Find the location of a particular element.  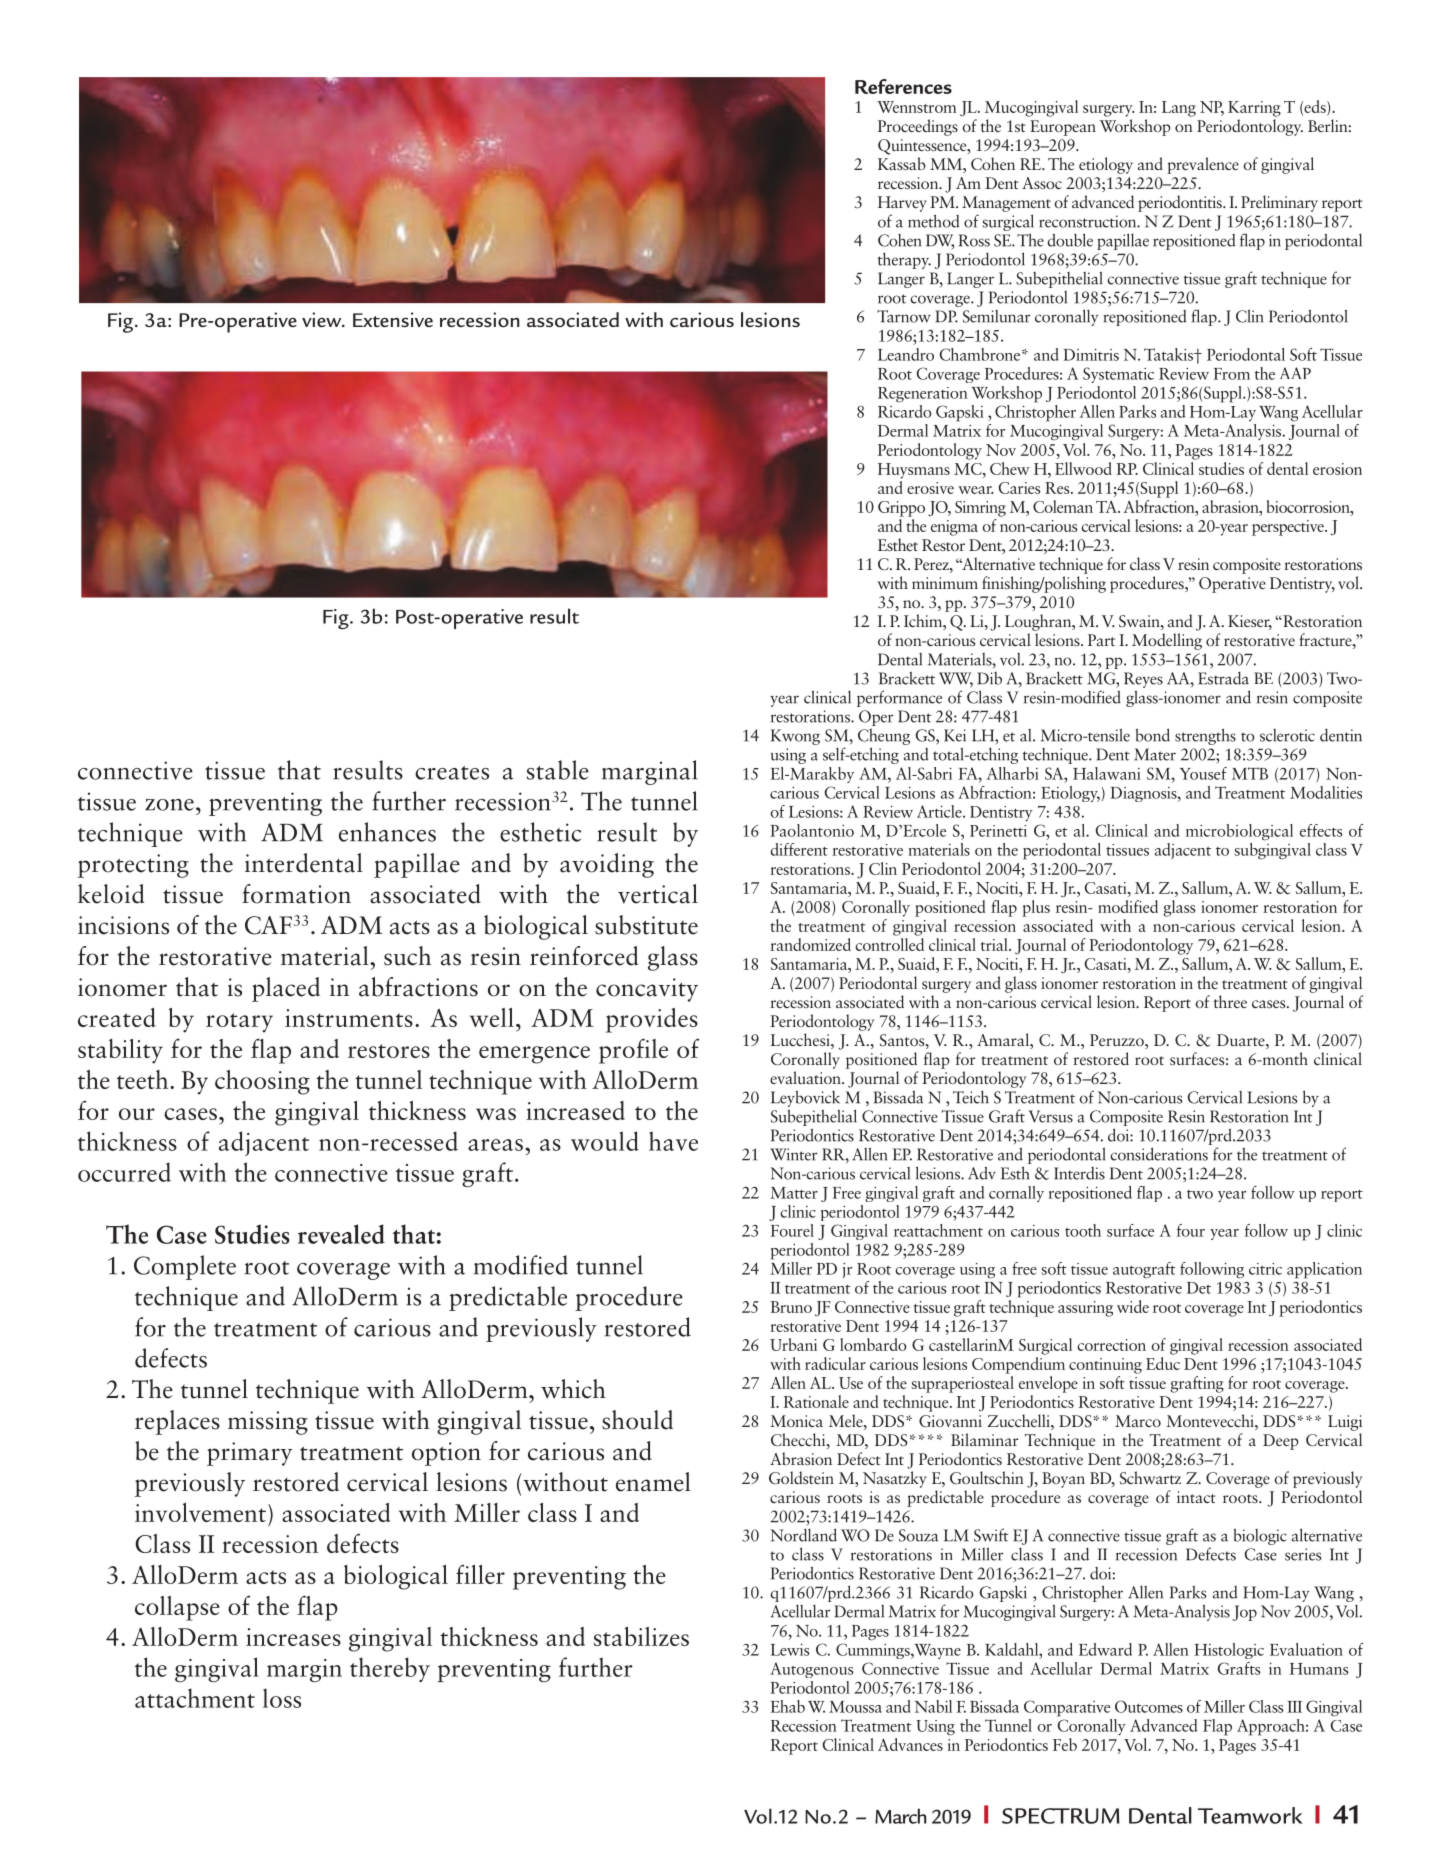

Extensive is located at coordinates (393, 319).
